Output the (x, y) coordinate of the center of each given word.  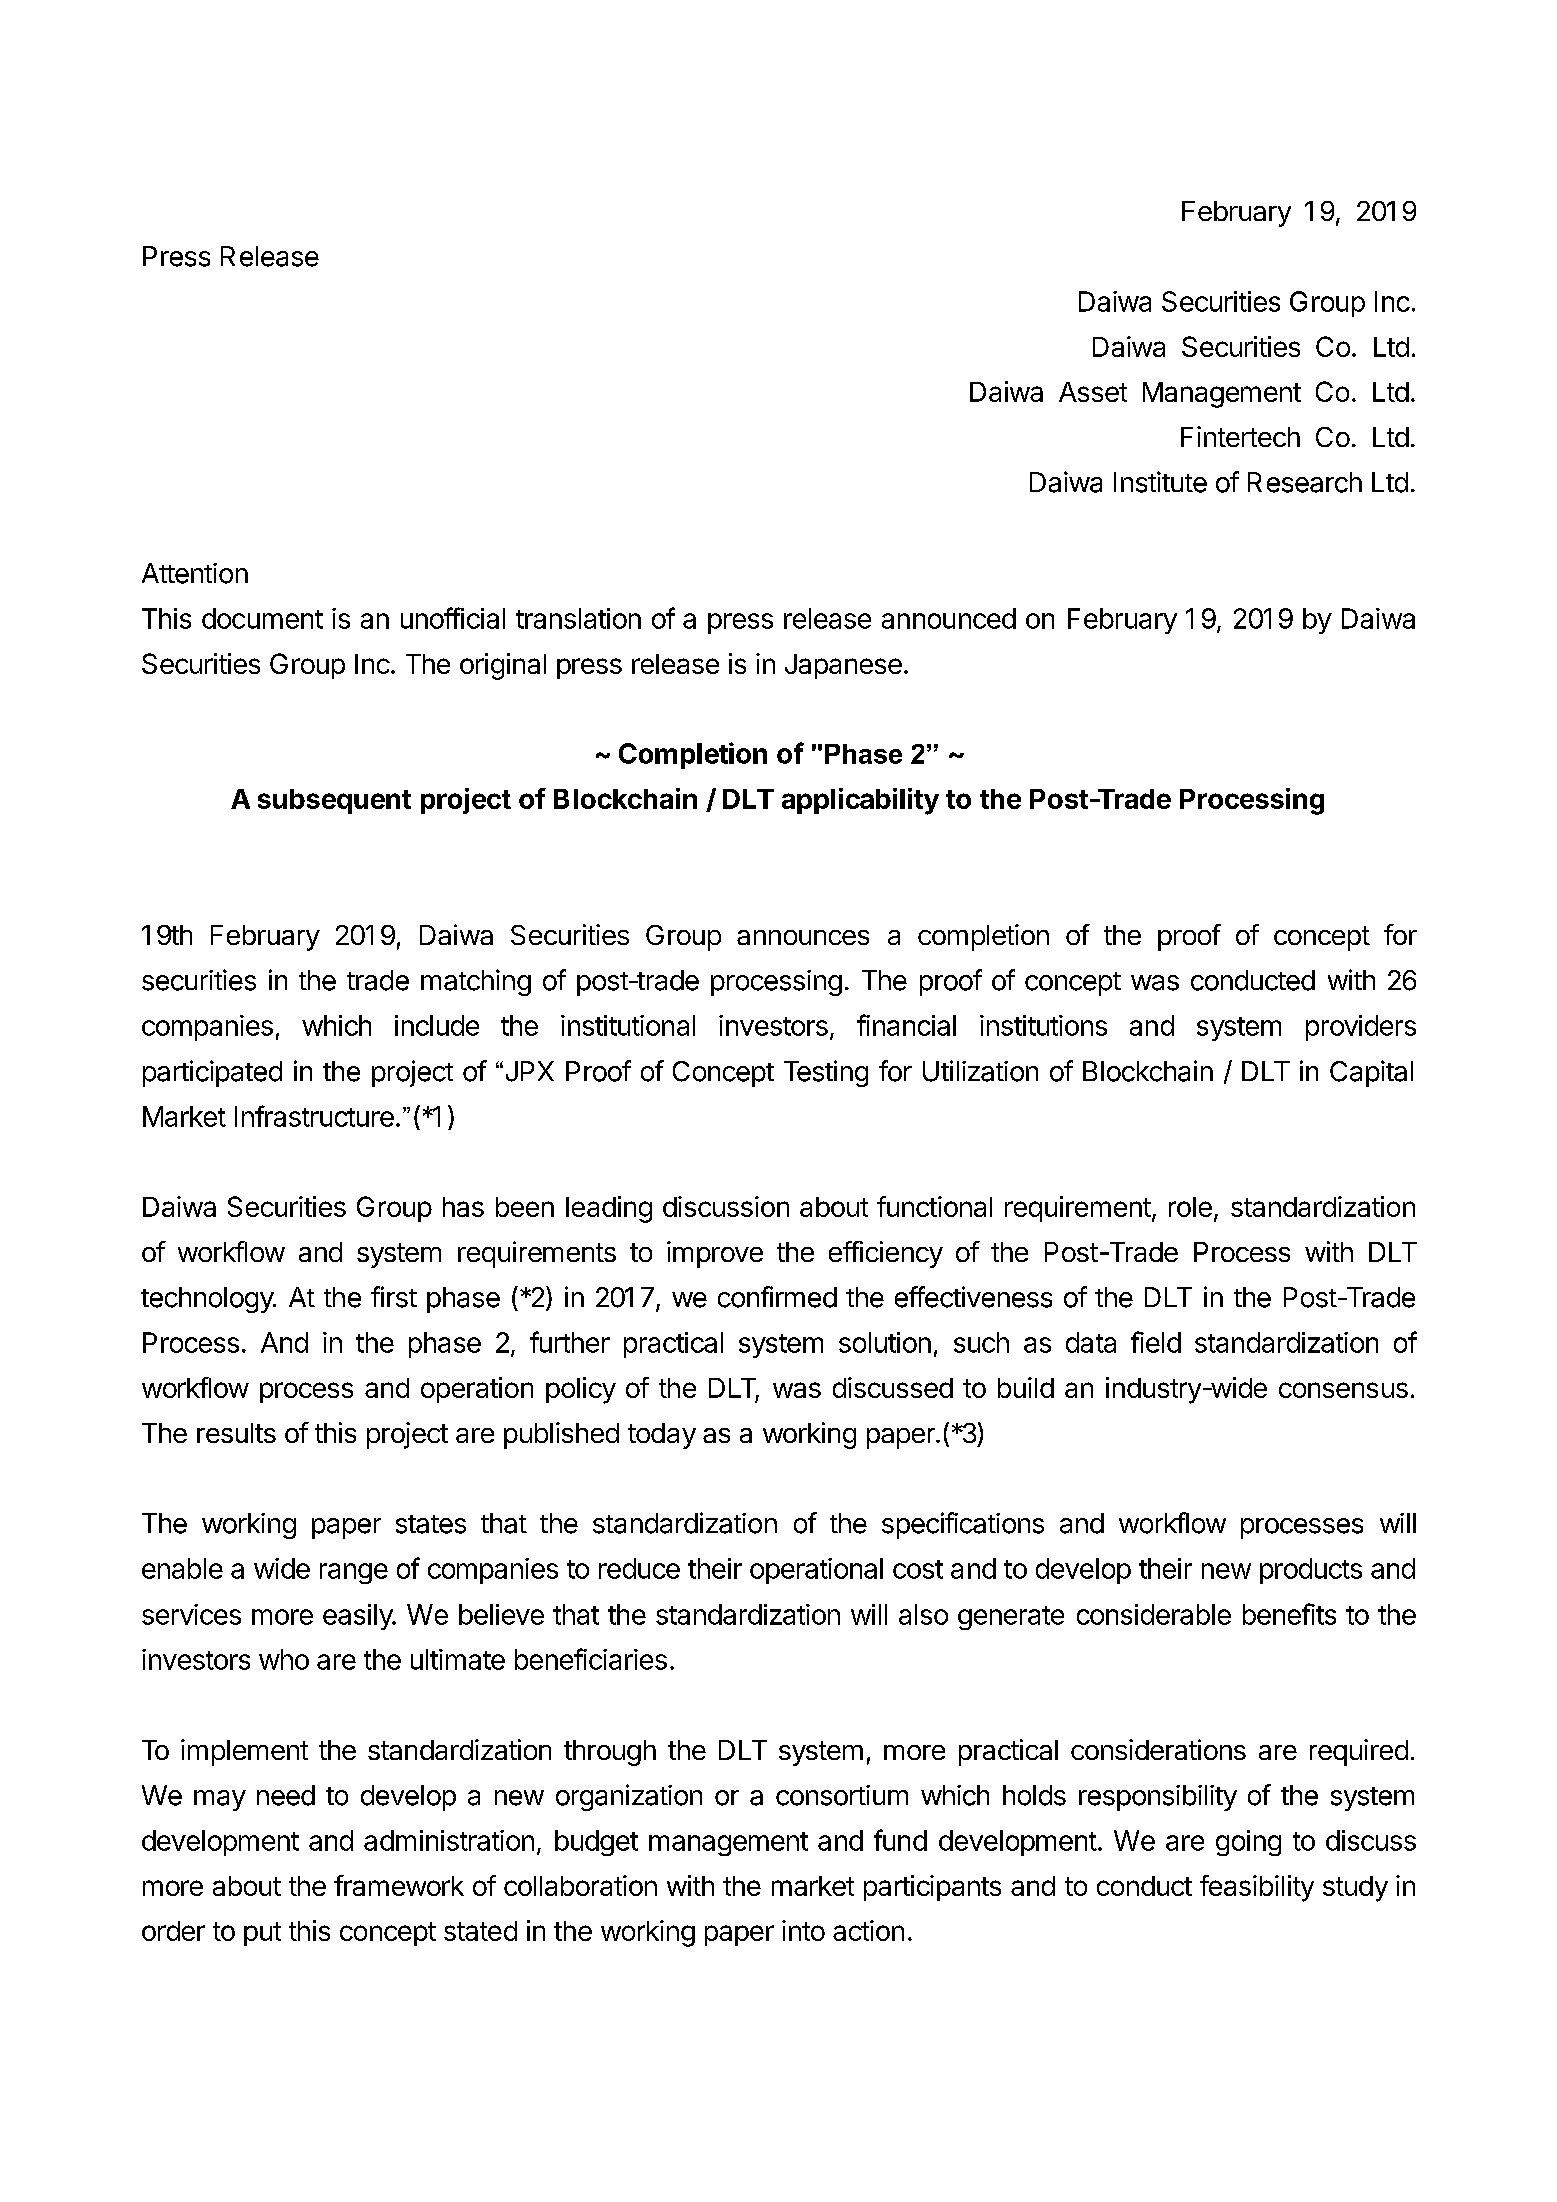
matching (476, 982)
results (236, 1433)
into (803, 1930)
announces (803, 937)
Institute (1160, 482)
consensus (1343, 1390)
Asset (1093, 392)
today (662, 1436)
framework (399, 1885)
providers (1361, 1028)
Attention (195, 573)
